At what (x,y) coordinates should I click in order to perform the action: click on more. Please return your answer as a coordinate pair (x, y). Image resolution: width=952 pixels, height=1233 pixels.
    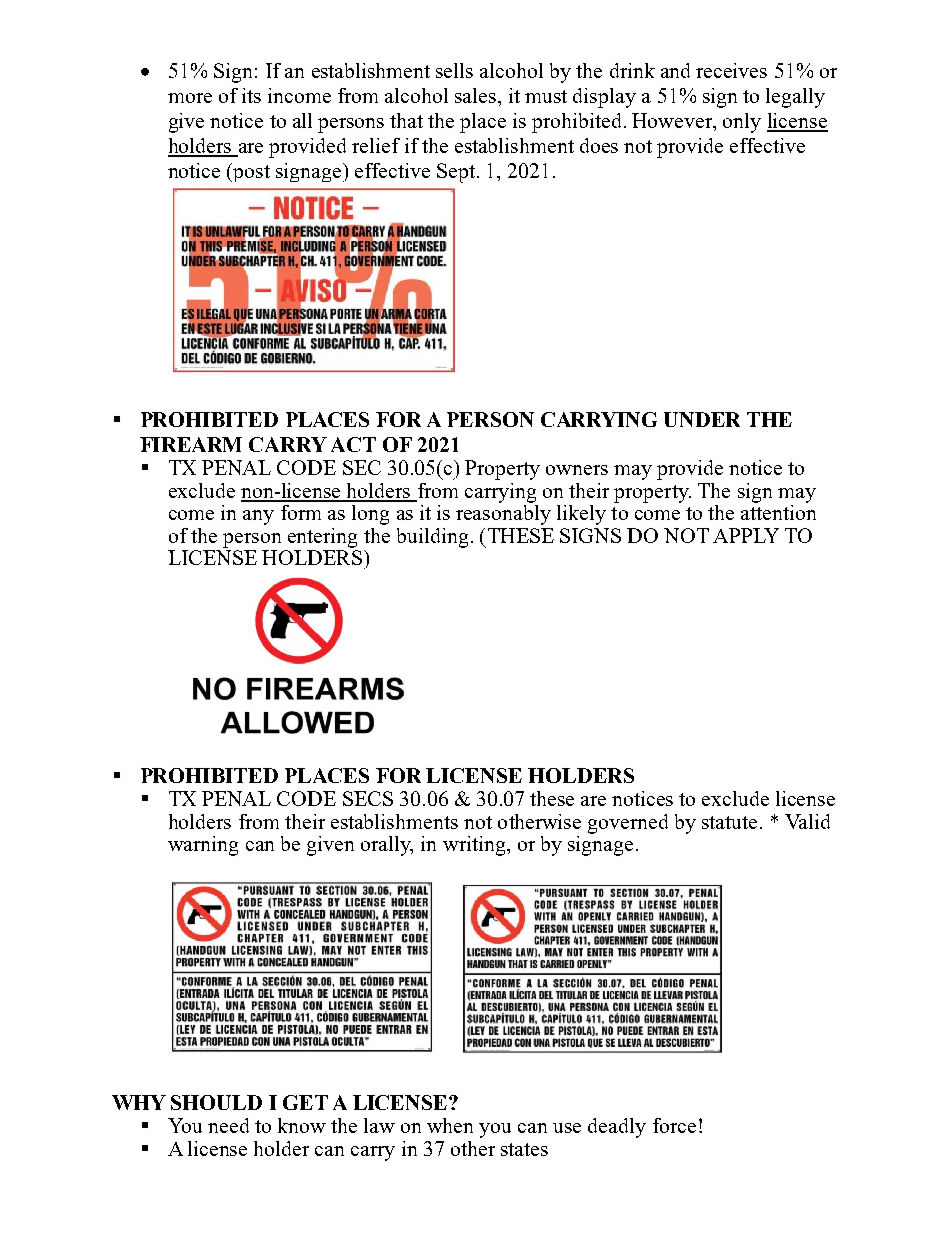
    Looking at the image, I should click on (190, 98).
